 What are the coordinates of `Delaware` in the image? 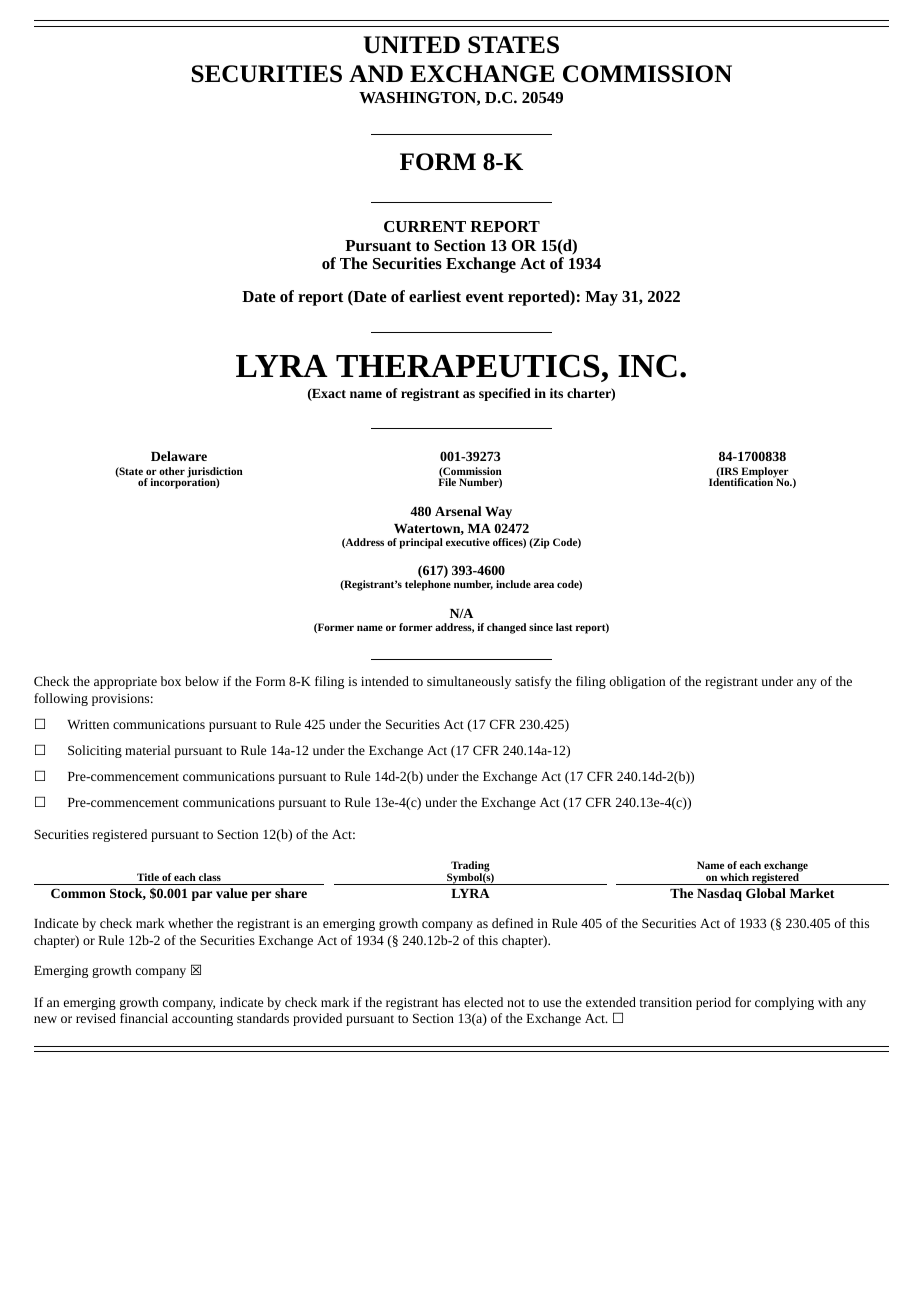 It's located at (179, 456).
